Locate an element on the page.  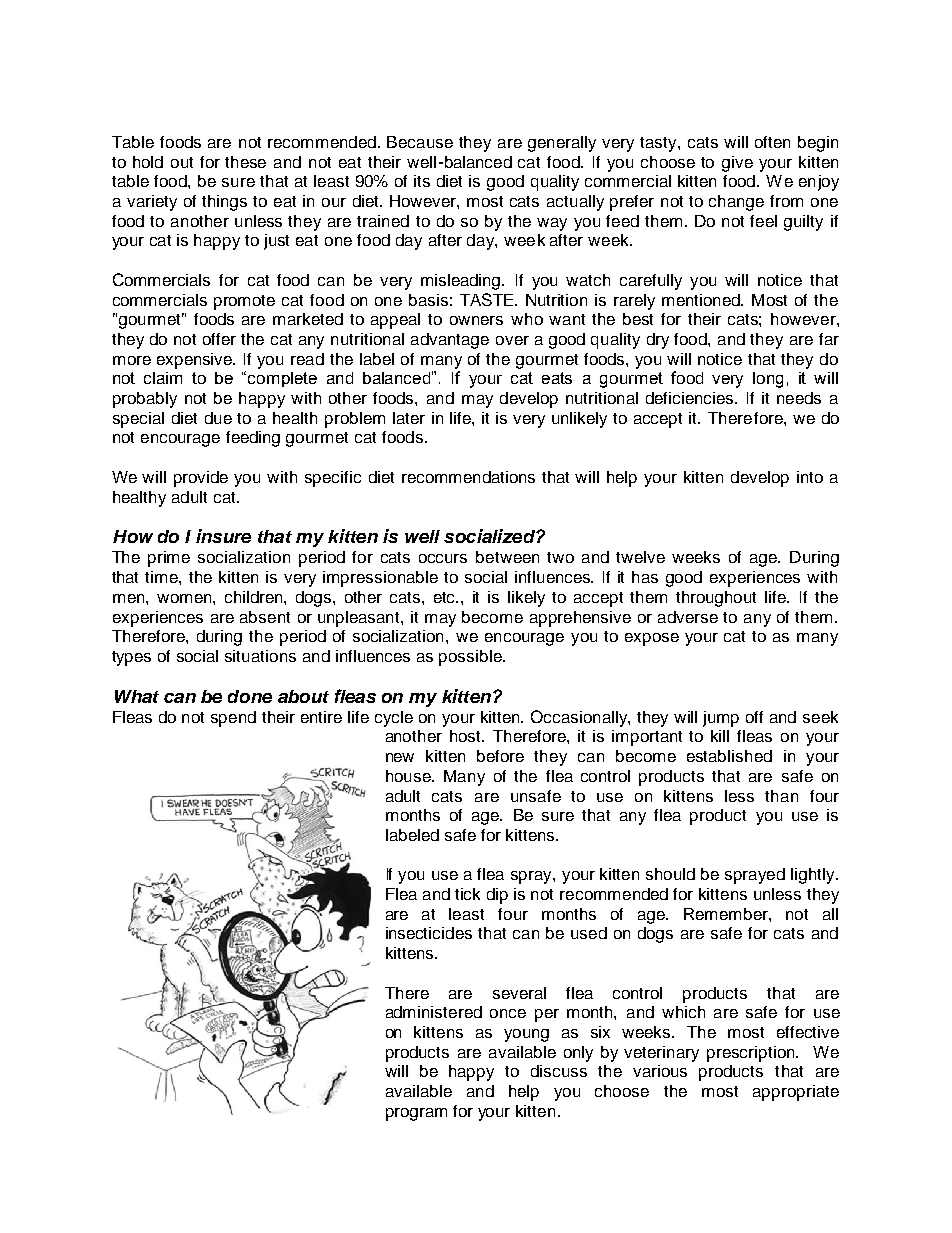
these is located at coordinates (245, 162).
